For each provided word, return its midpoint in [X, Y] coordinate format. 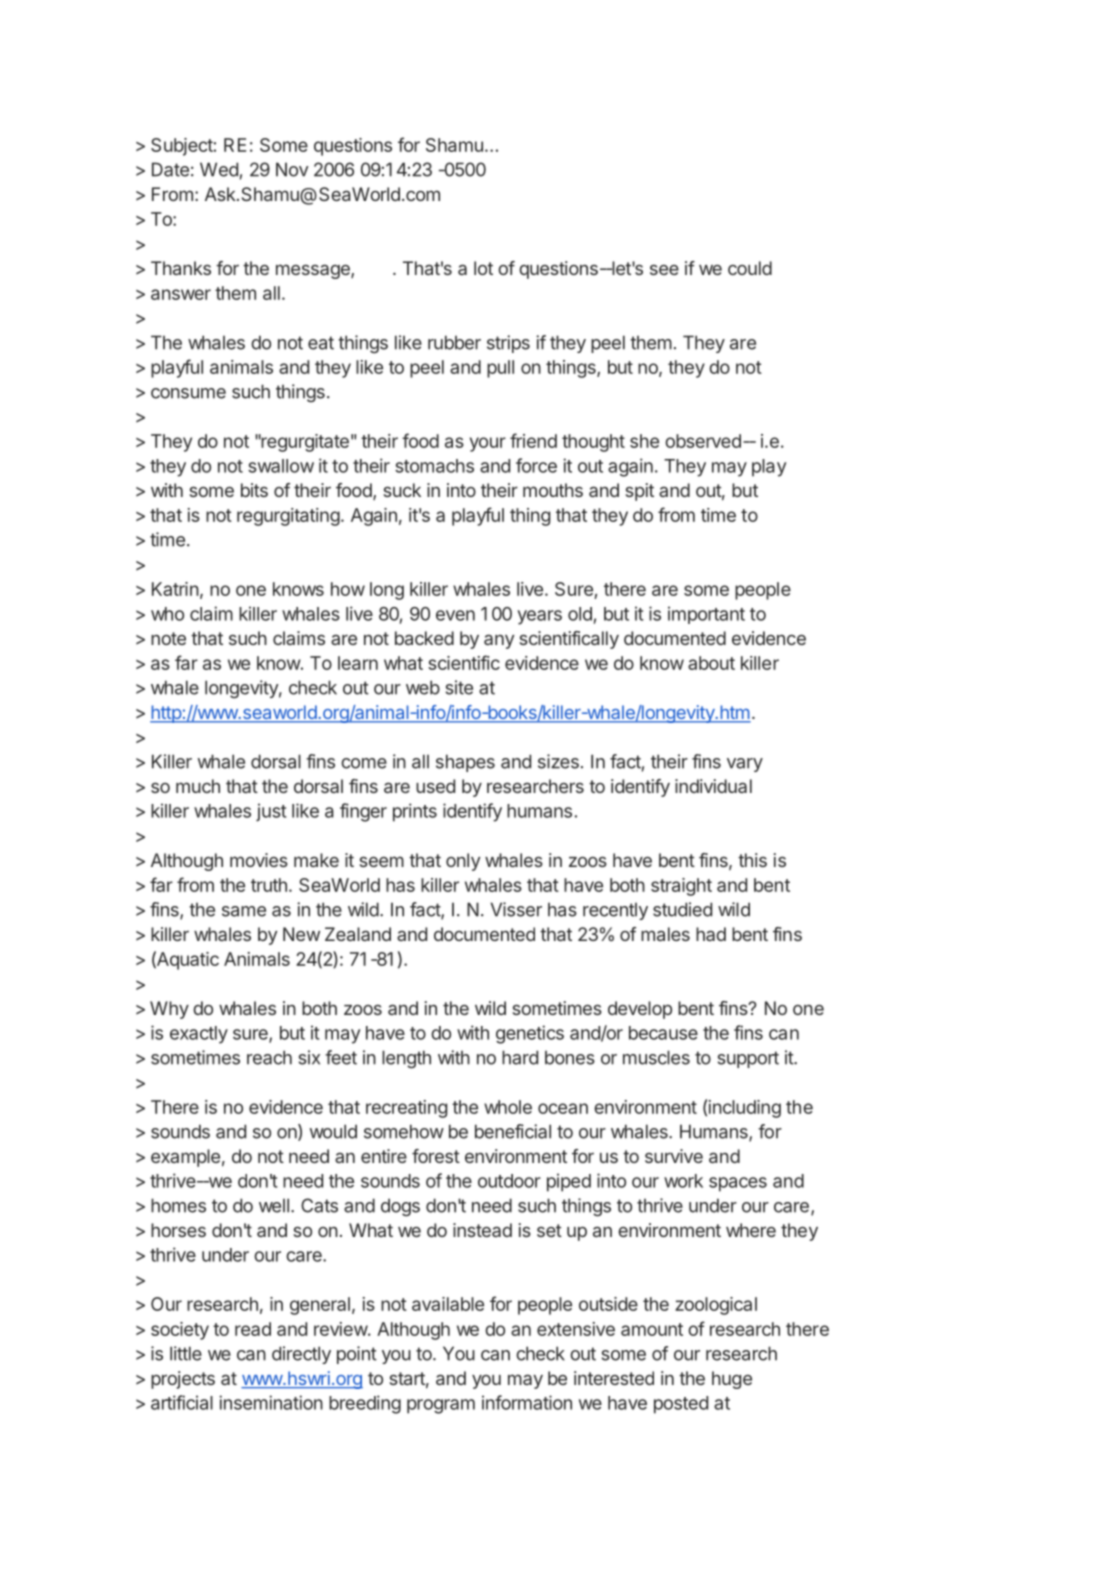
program [441, 1406]
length [406, 1059]
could [750, 268]
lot [483, 268]
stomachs [434, 466]
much [198, 786]
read [253, 1329]
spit [639, 492]
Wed [219, 169]
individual [713, 786]
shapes [465, 763]
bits [254, 490]
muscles [656, 1057]
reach [269, 1057]
